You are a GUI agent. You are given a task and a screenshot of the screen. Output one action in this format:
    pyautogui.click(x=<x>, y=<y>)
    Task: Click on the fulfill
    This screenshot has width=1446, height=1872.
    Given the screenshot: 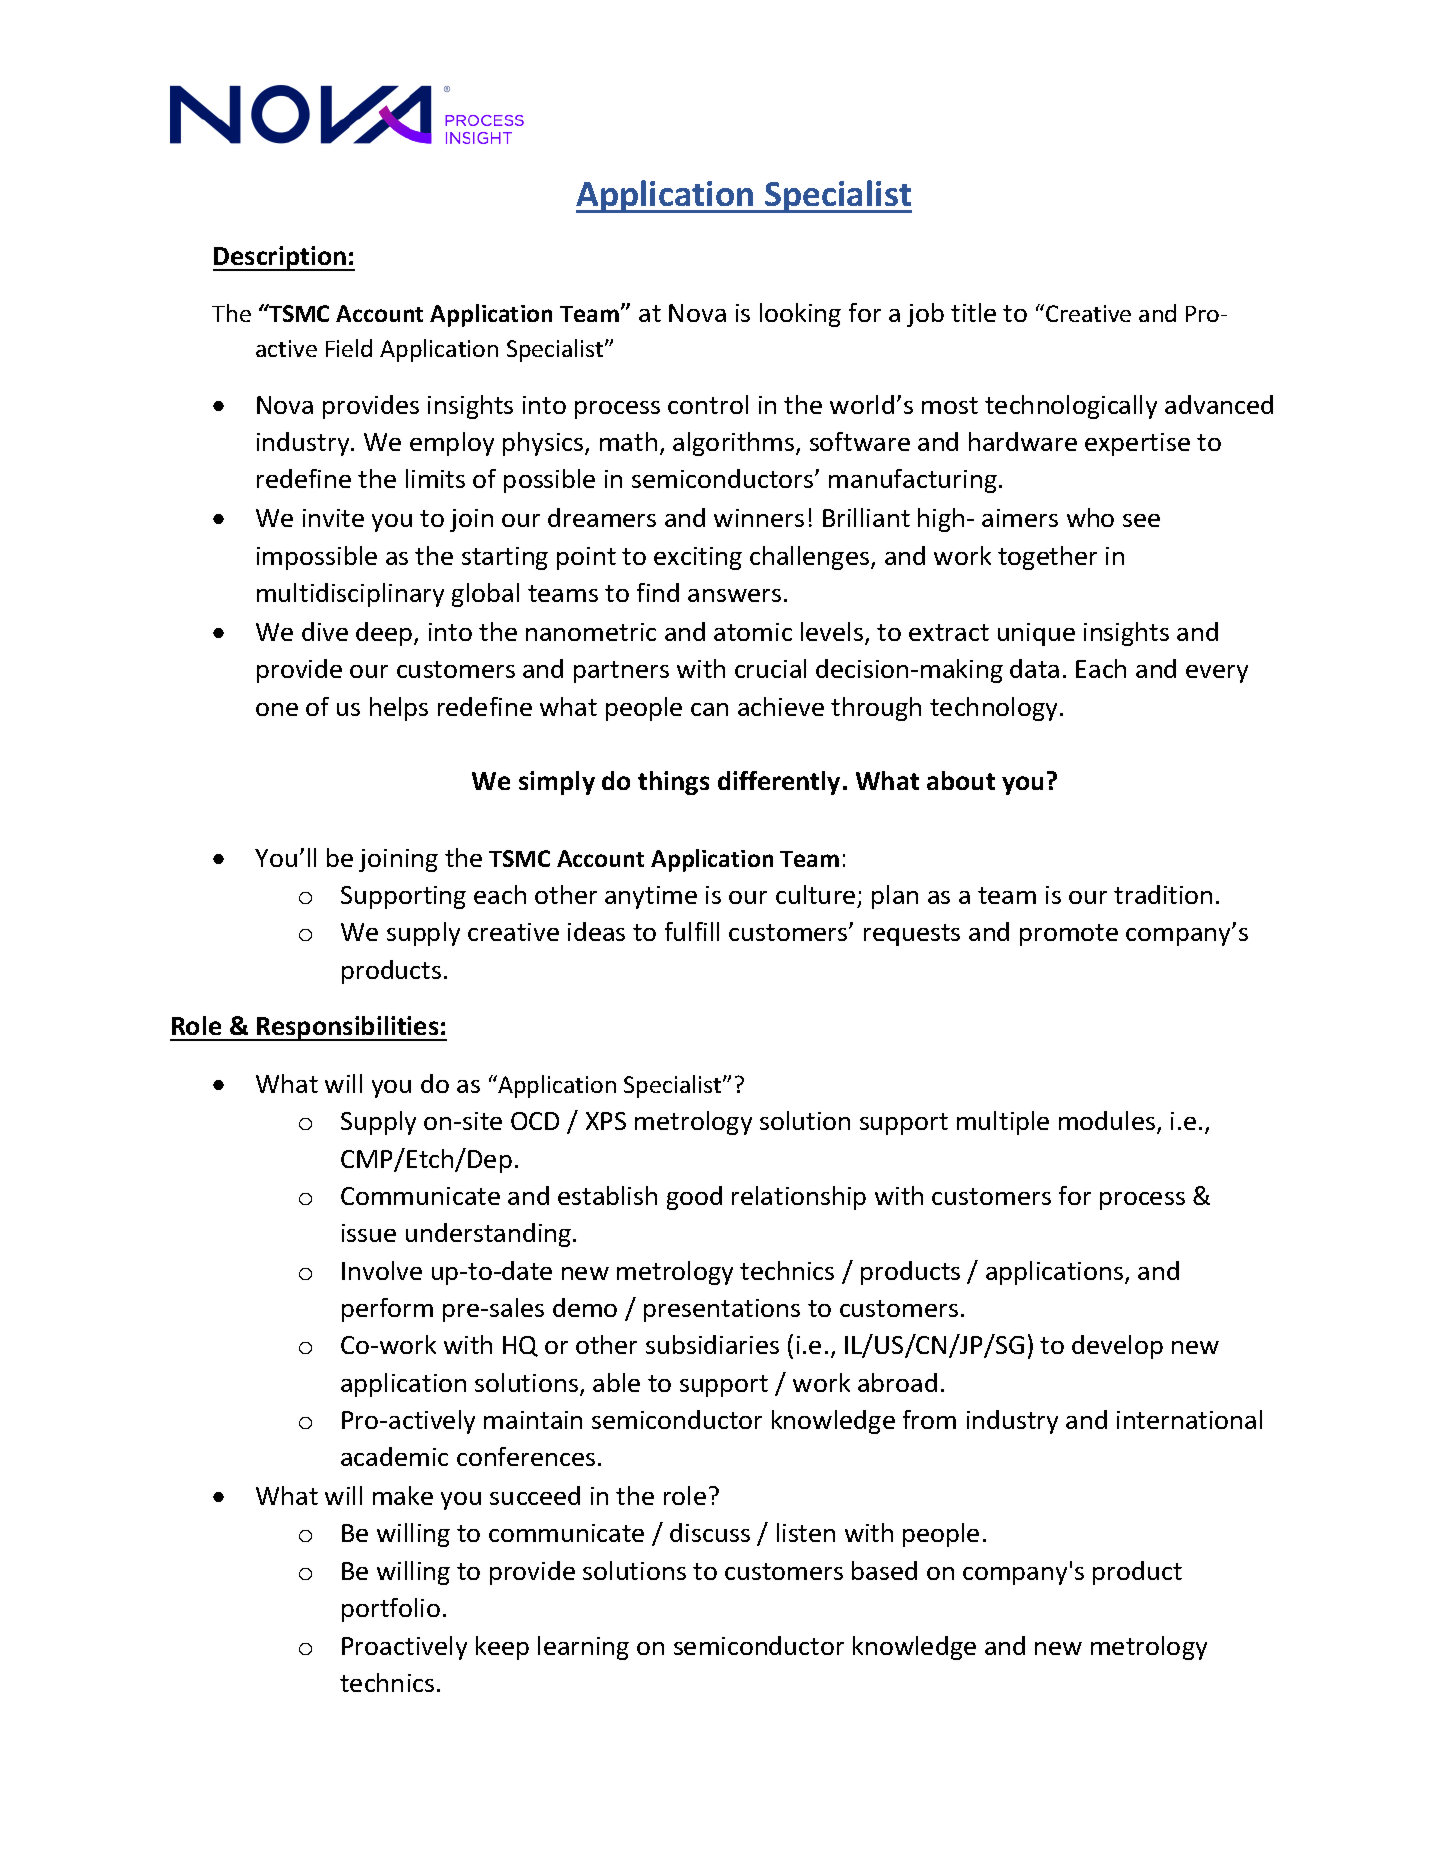 What is the action you would take?
    pyautogui.click(x=692, y=931)
